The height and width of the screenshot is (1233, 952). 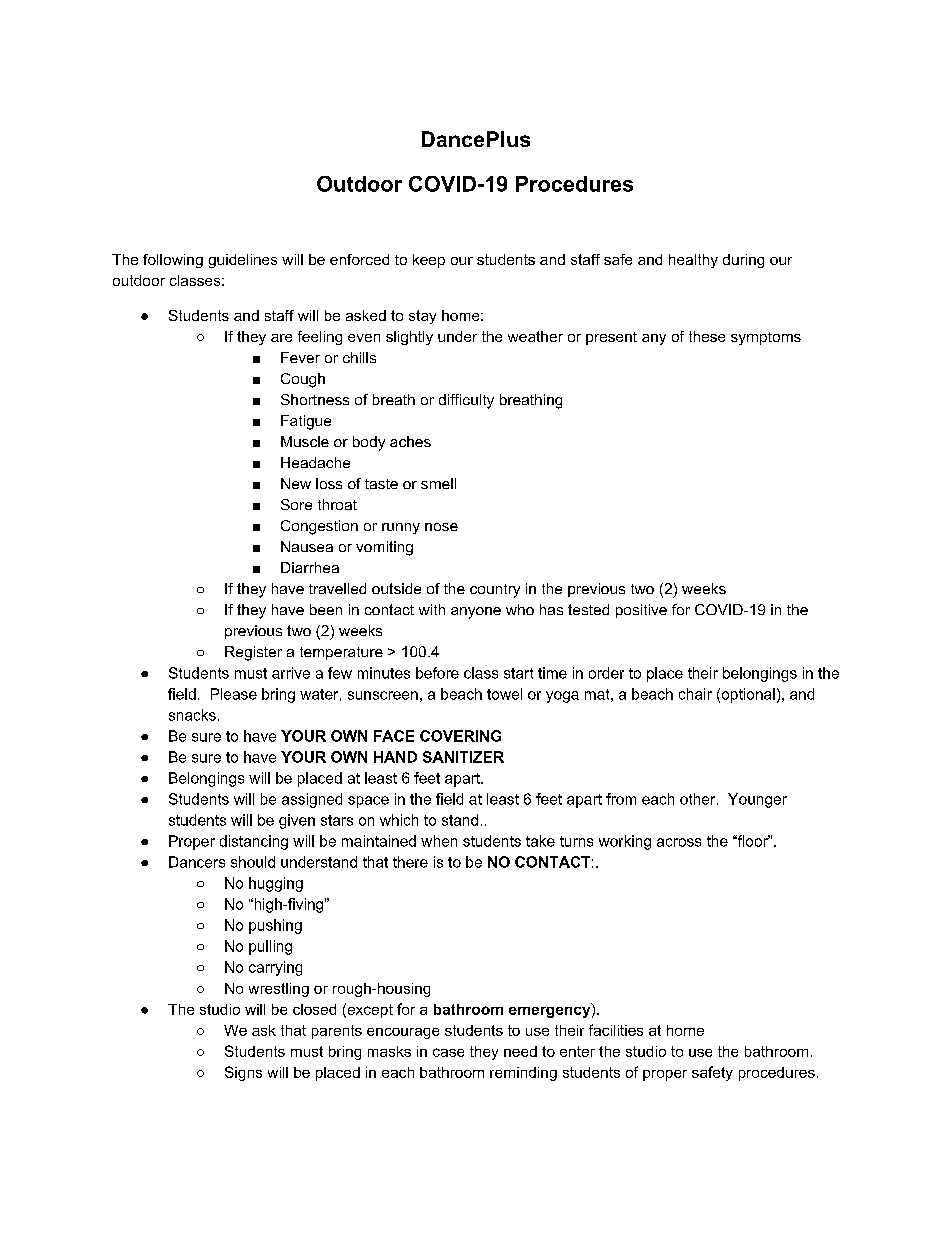 What do you see at coordinates (243, 261) in the screenshot?
I see `guidelines` at bounding box center [243, 261].
